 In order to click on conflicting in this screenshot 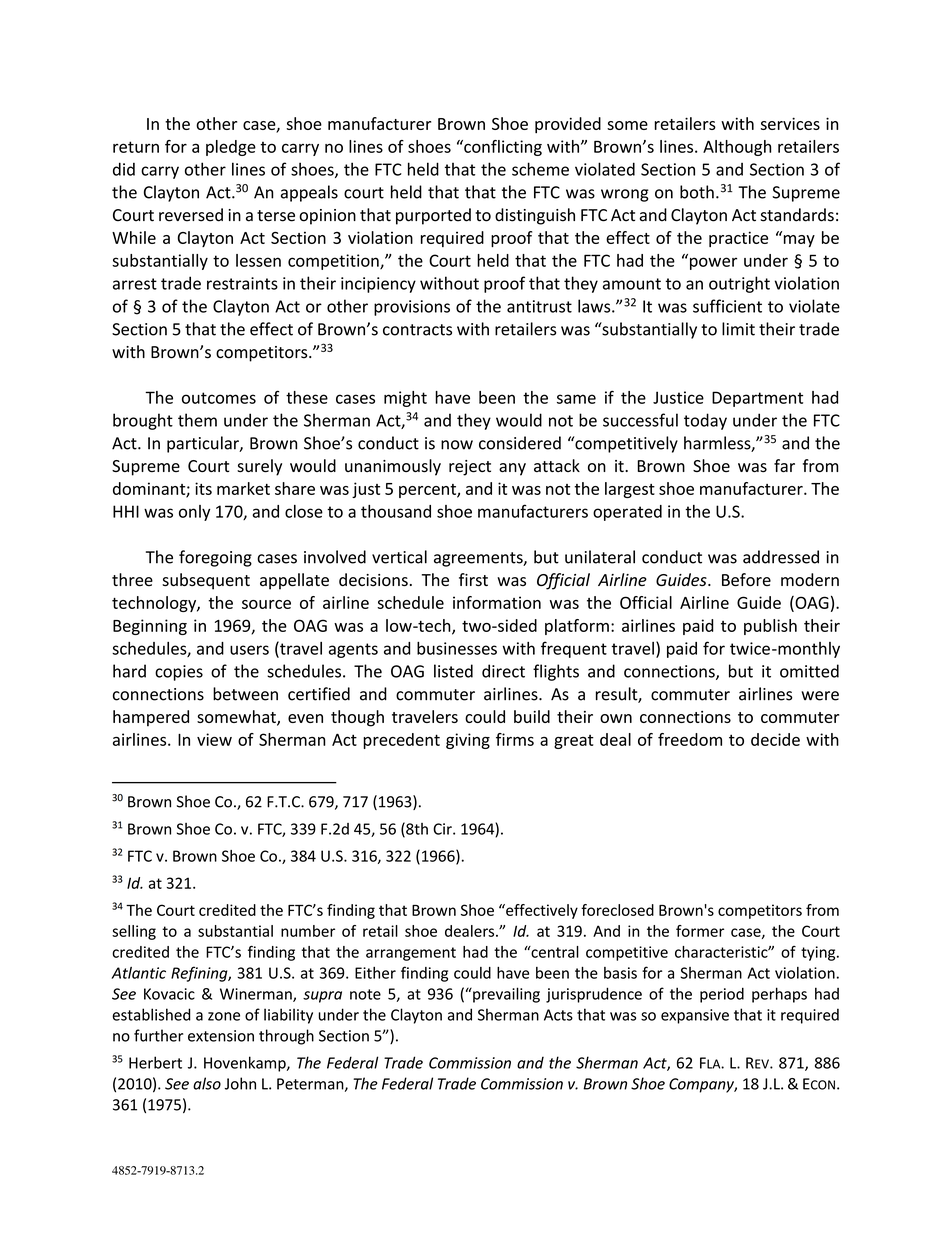, I will do `click(502, 148)`.
